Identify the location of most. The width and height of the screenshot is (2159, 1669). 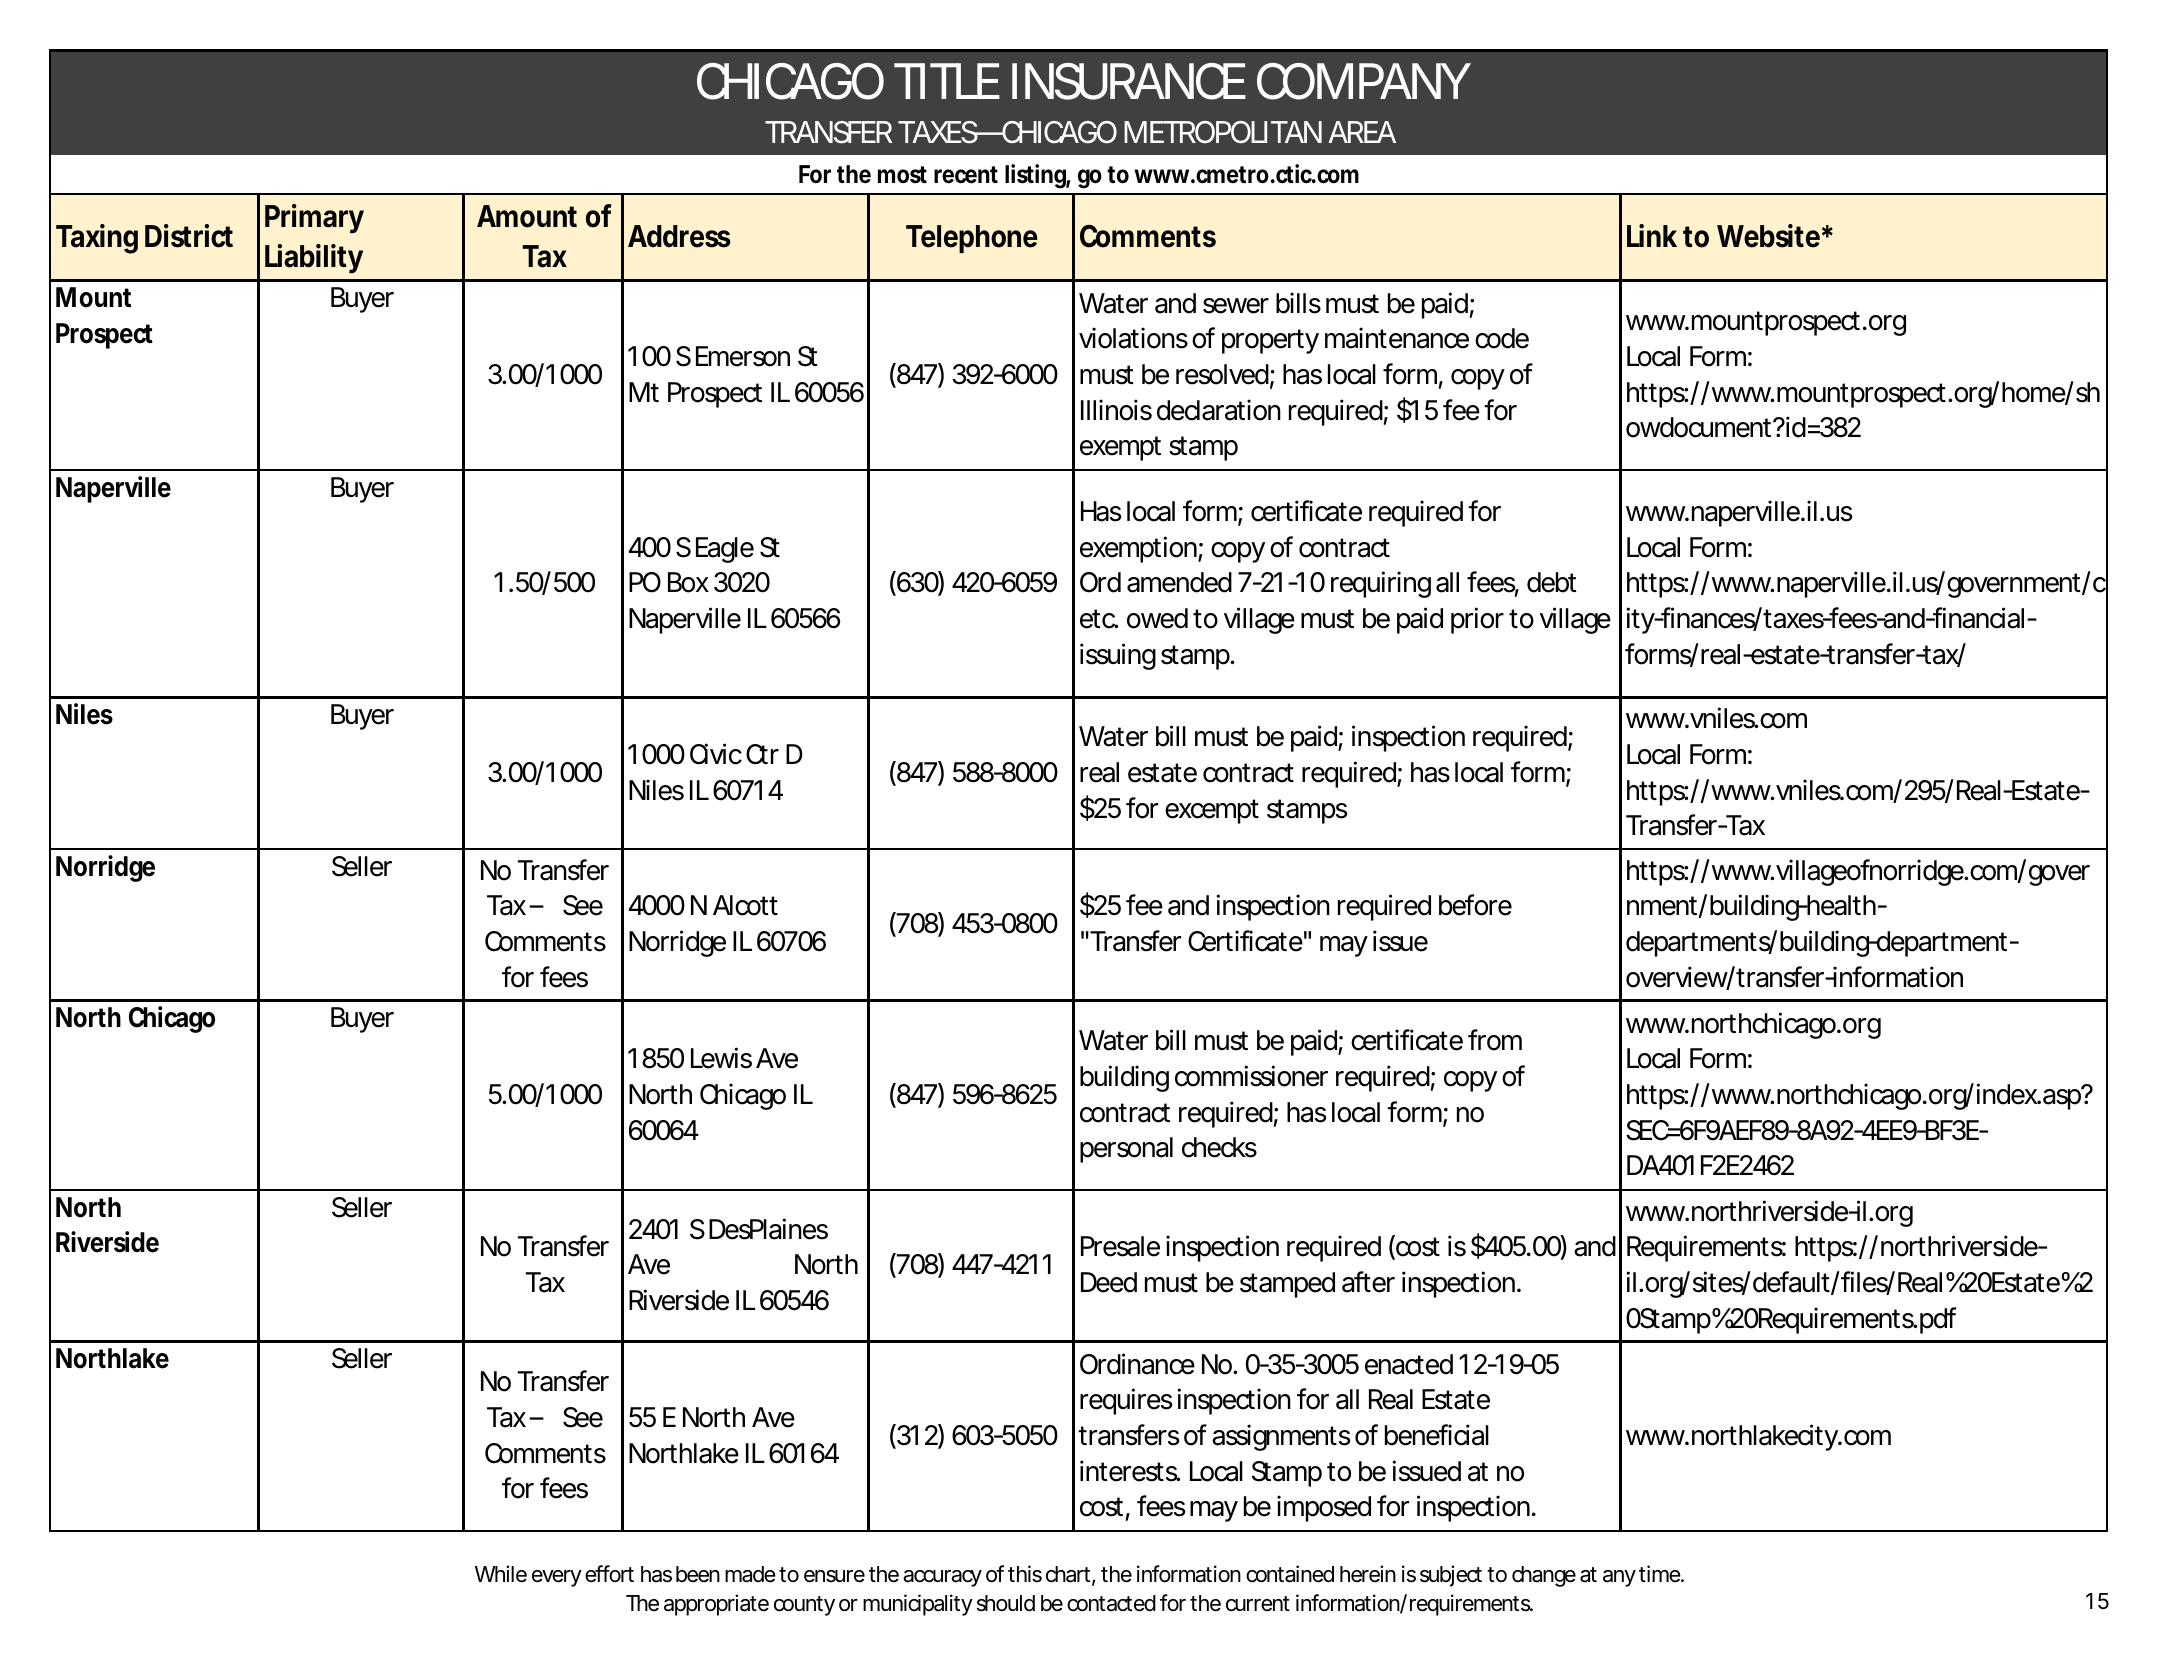
(902, 175).
